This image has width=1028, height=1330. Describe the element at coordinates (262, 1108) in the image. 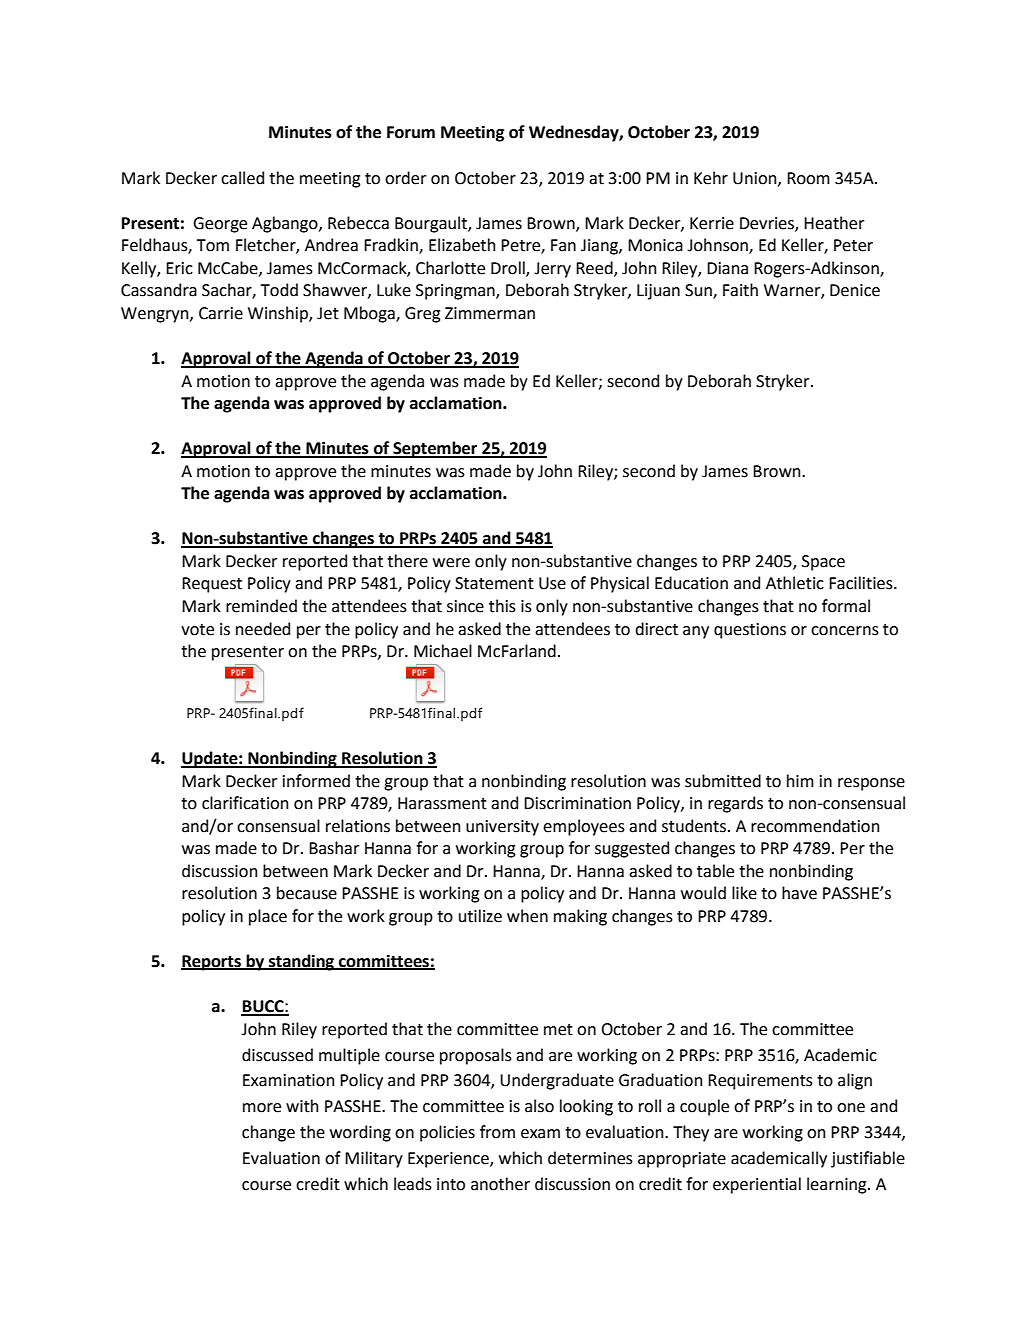

I see `more` at that location.
